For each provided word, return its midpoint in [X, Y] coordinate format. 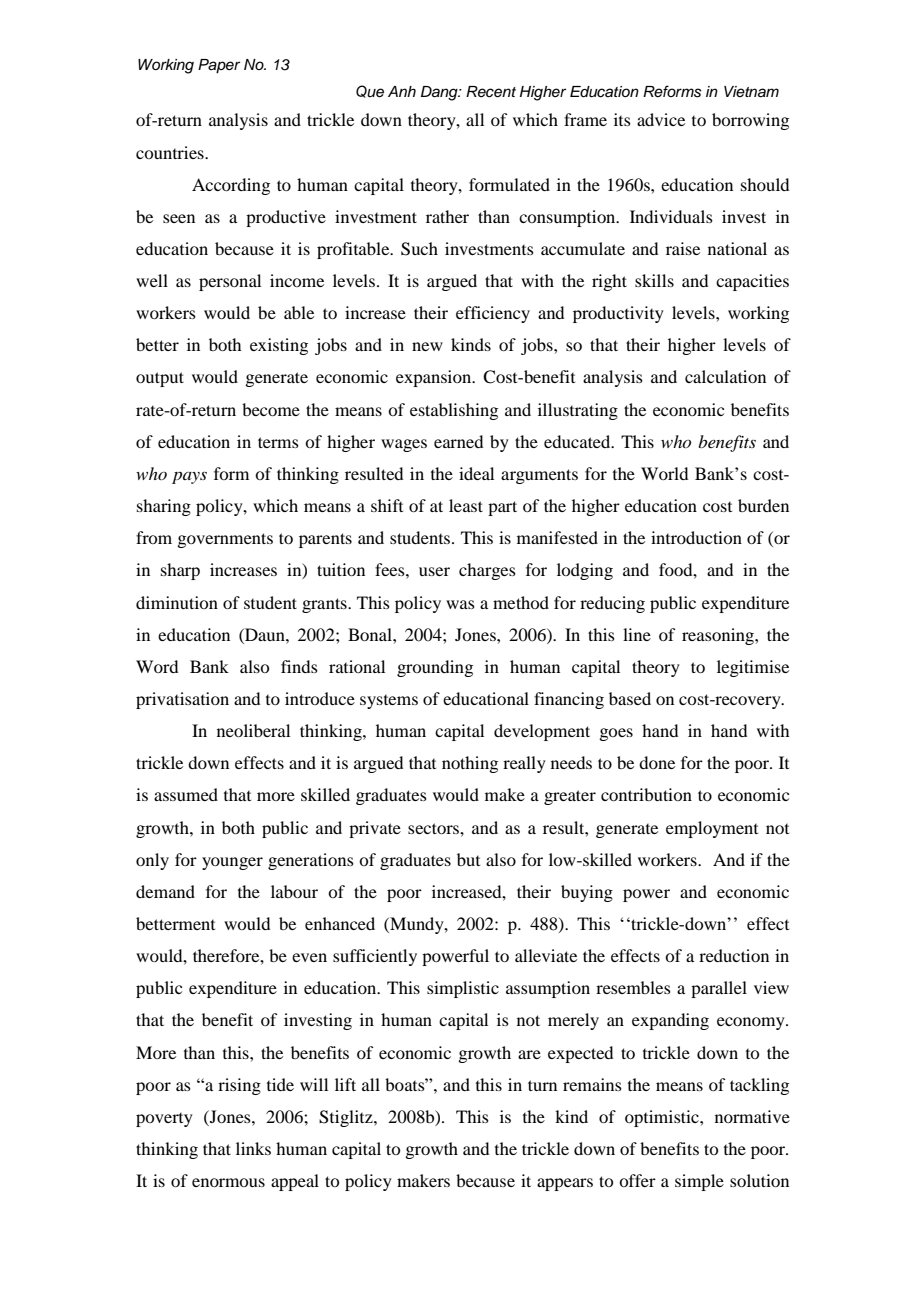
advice [661, 119]
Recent [491, 92]
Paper [219, 66]
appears [565, 1184]
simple [699, 1182]
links [253, 1148]
